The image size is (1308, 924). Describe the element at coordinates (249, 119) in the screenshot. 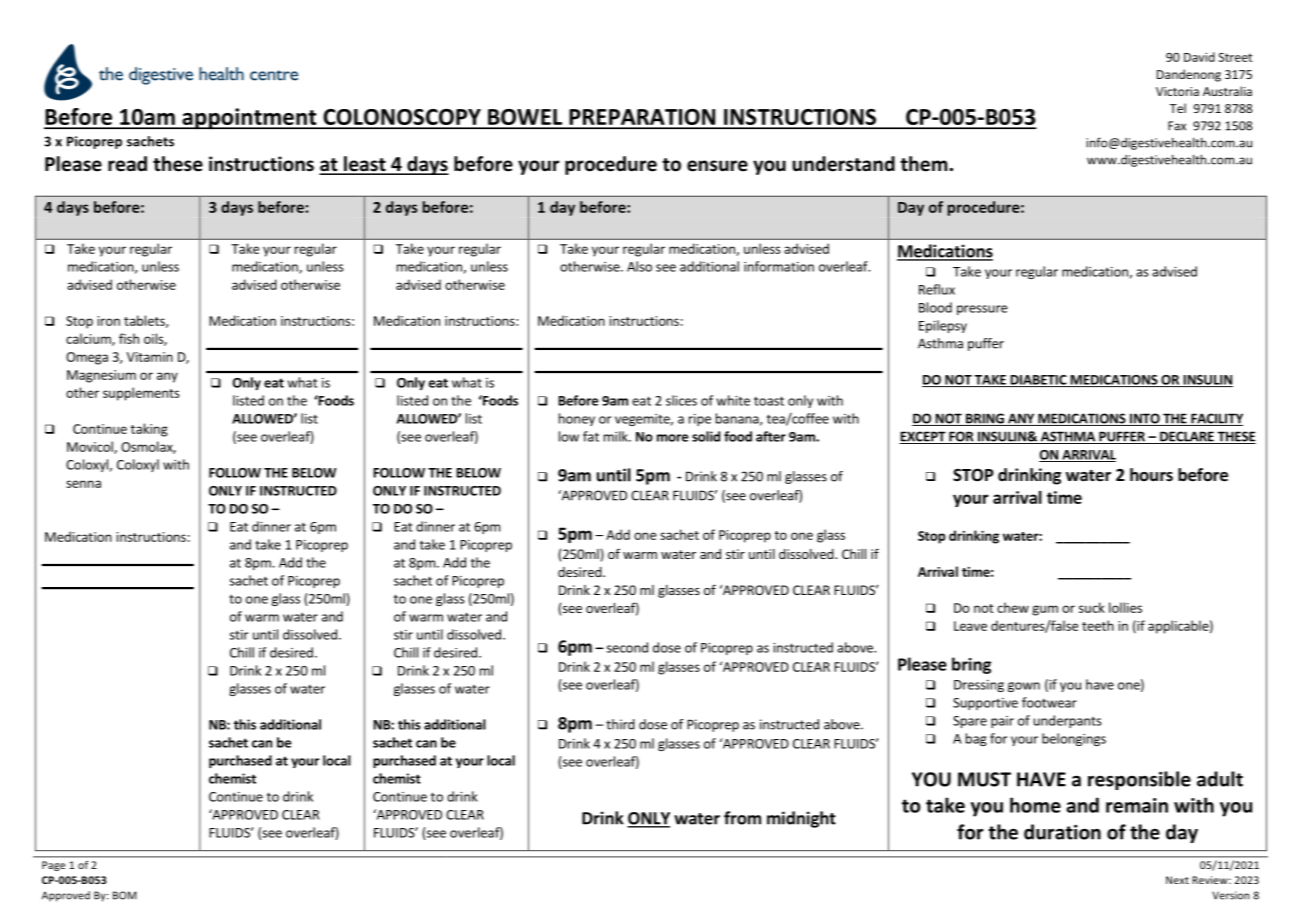

I see `appointment` at that location.
